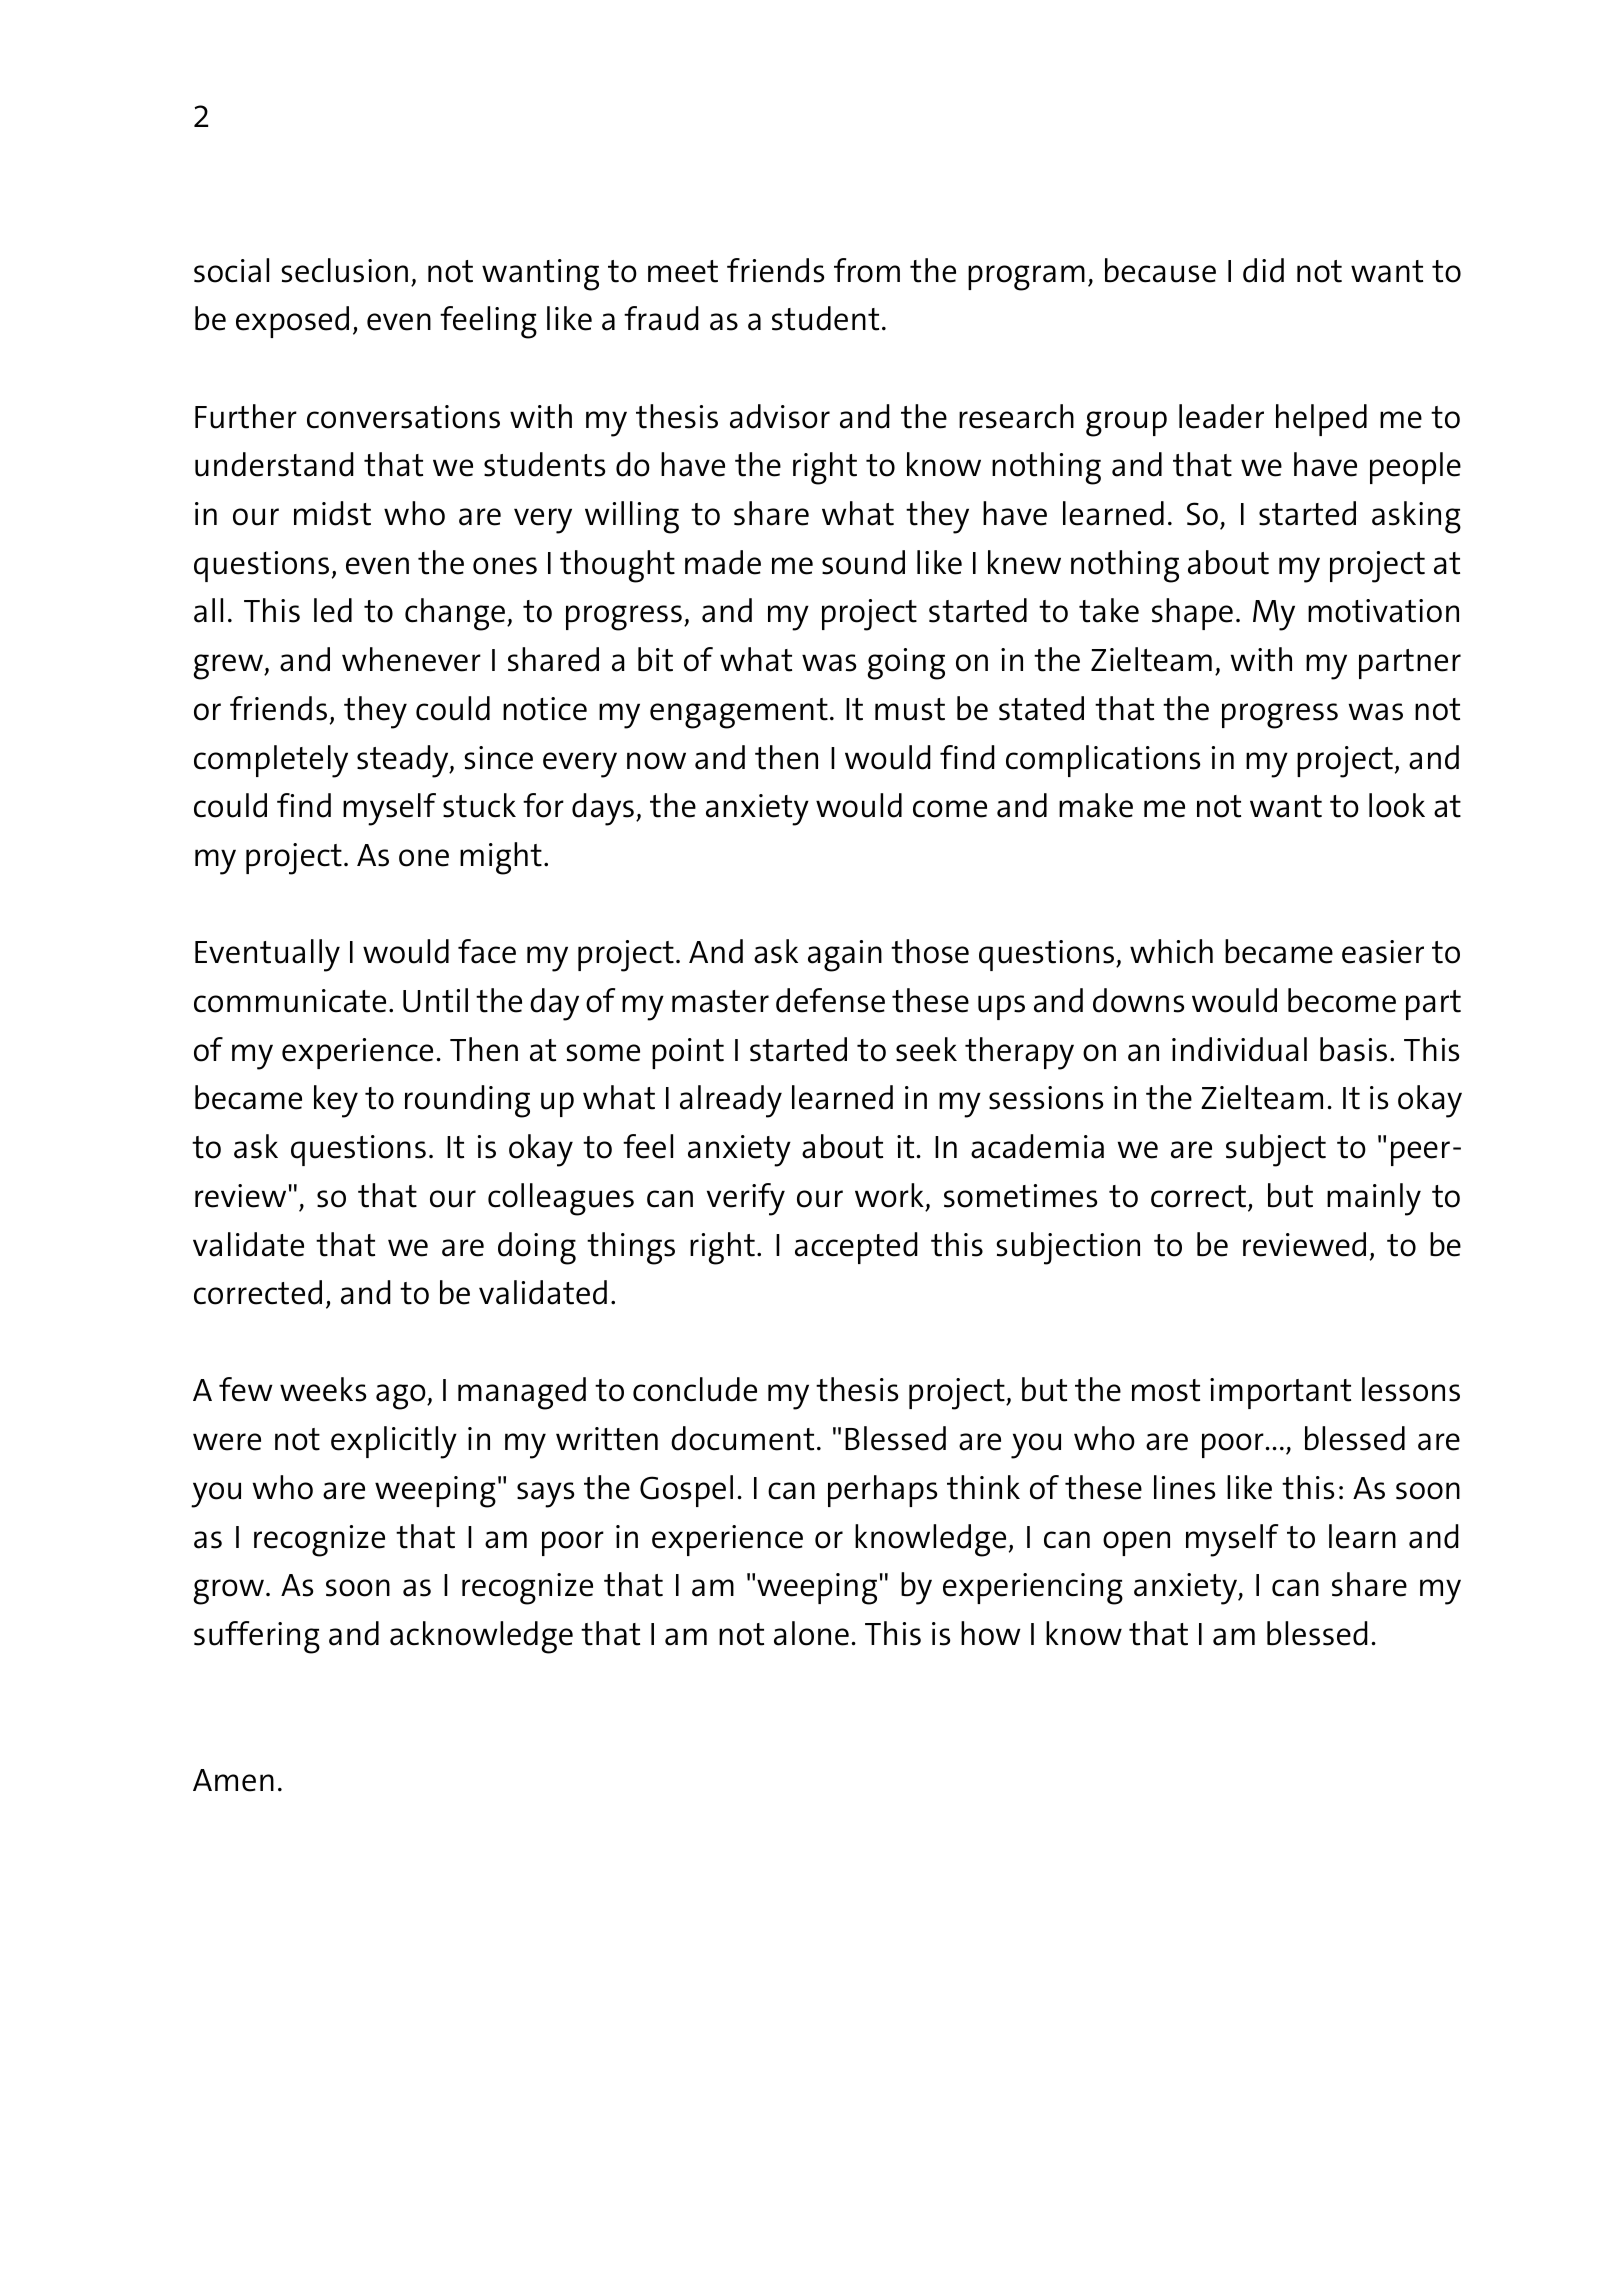 The width and height of the page is (1616, 2285). I want to click on did, so click(1263, 270).
